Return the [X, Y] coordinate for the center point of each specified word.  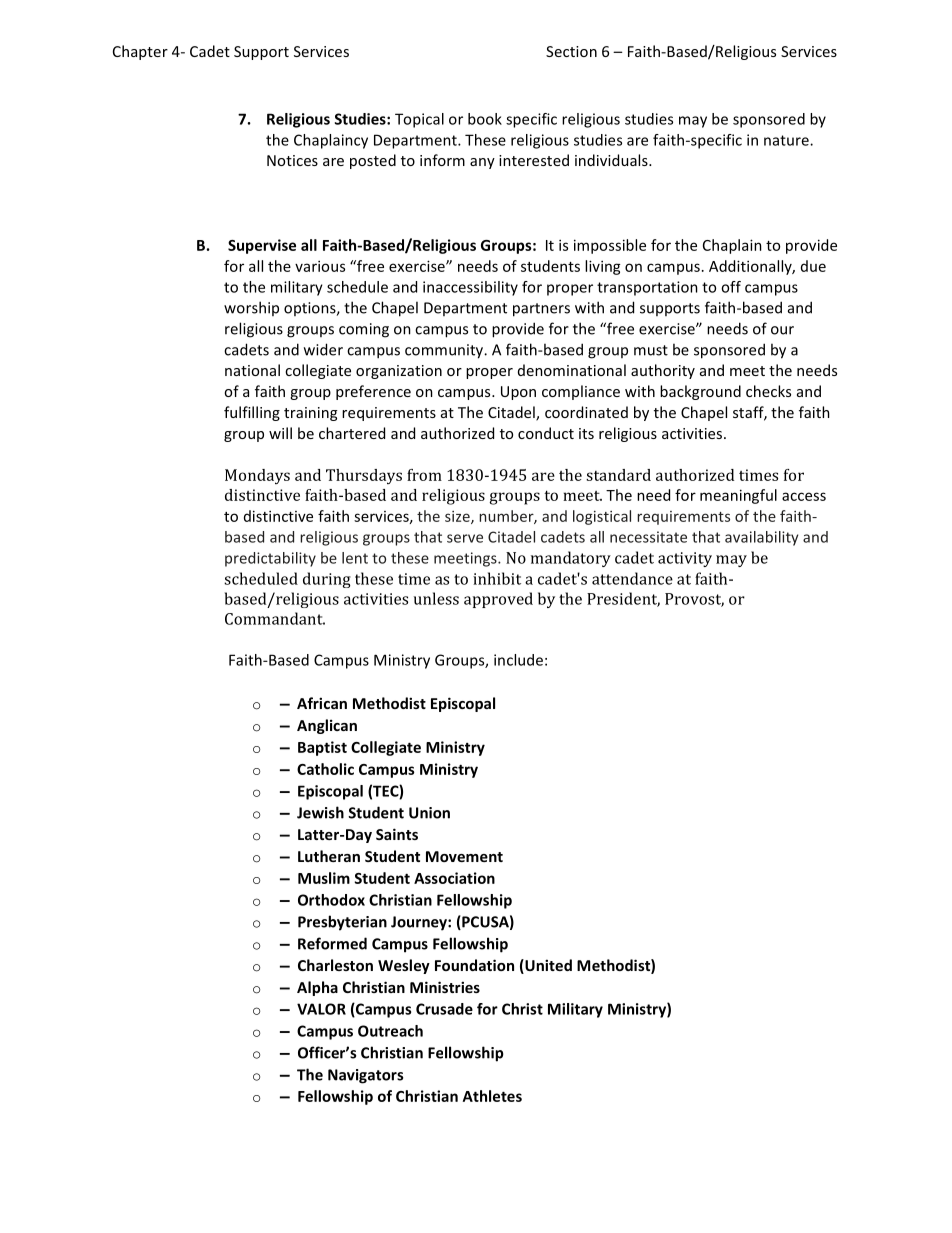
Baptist [322, 748]
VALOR [321, 1009]
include [518, 660]
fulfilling [252, 413]
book [485, 119]
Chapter [140, 52]
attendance [632, 578]
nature [787, 140]
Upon [518, 393]
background [700, 392]
